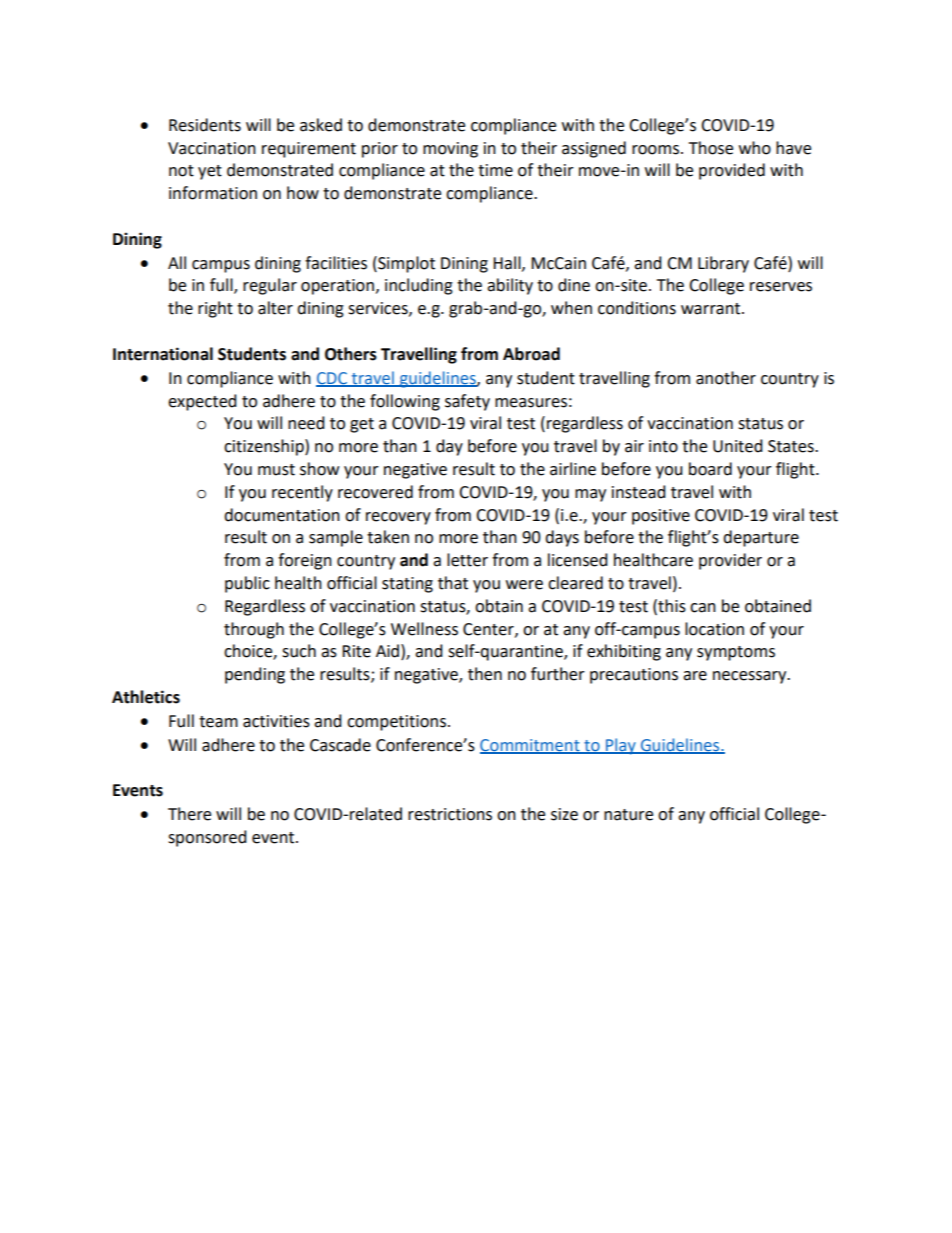  I want to click on through, so click(254, 630).
